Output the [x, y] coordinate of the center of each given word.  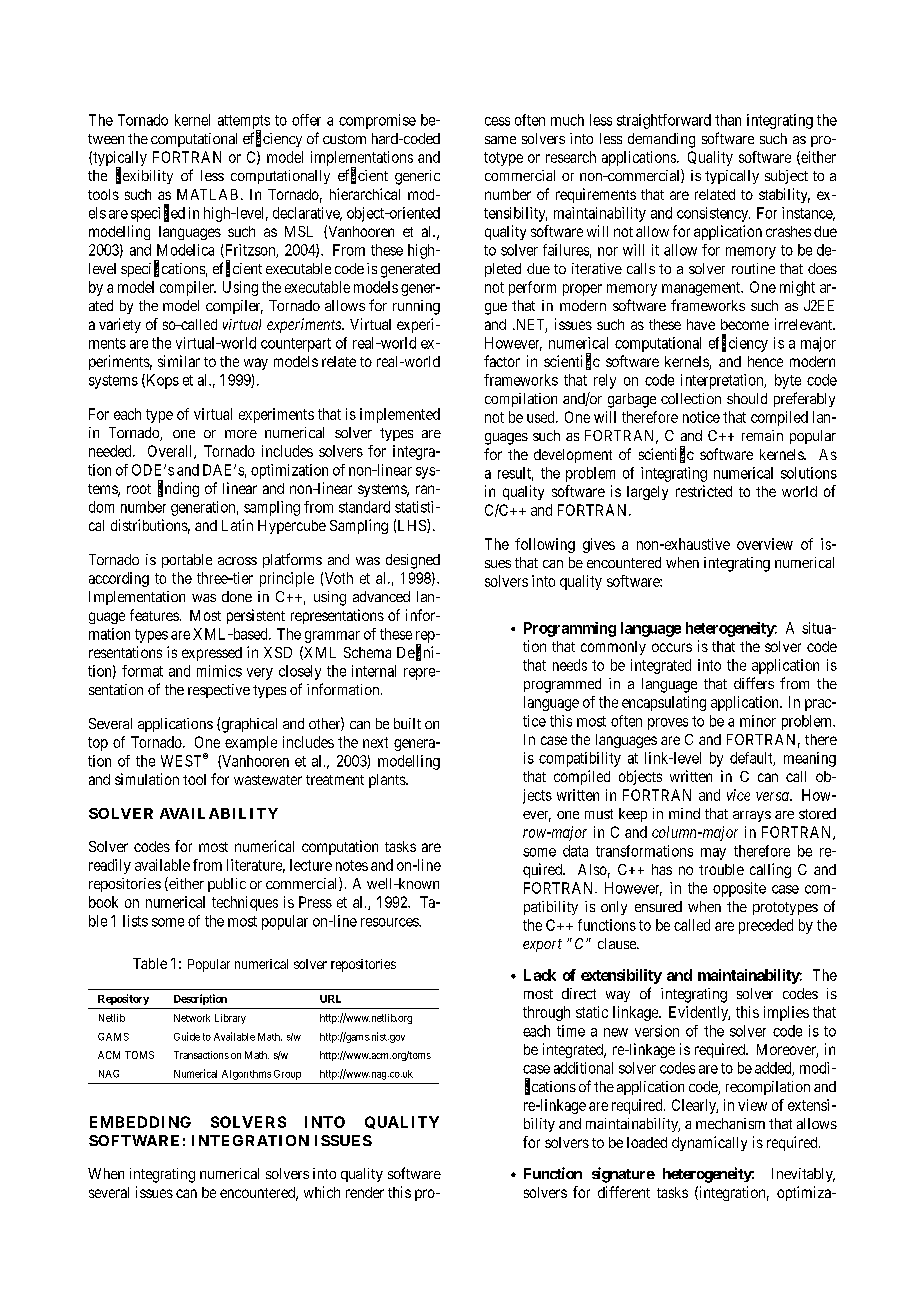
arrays [752, 816]
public [227, 885]
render [365, 1192]
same [500, 140]
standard [364, 507]
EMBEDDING [140, 1122]
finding [178, 489]
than [728, 120]
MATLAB [207, 194]
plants [388, 781]
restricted [704, 491]
